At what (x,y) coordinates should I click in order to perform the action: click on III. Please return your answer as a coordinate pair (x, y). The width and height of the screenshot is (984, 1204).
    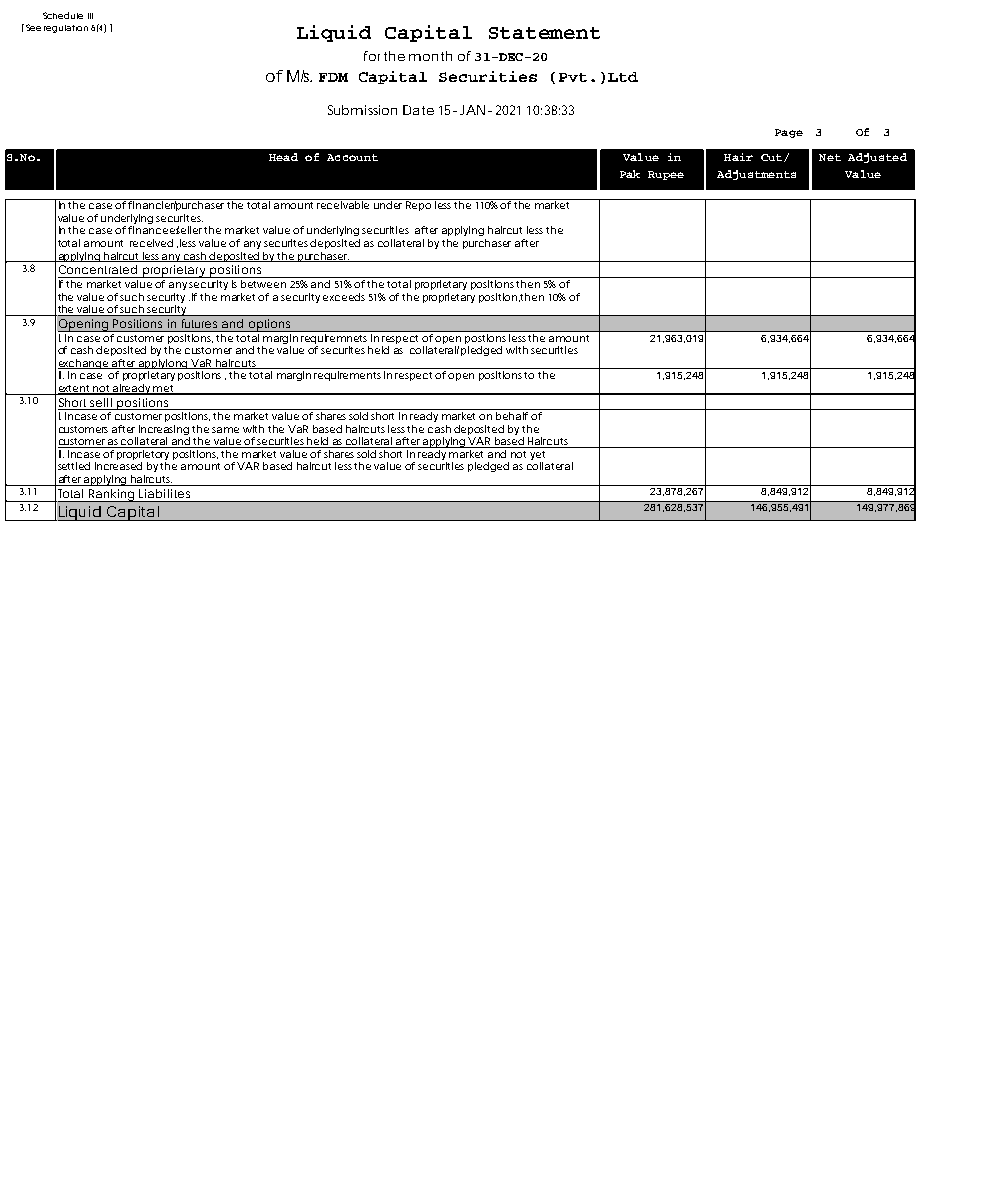
    Looking at the image, I should click on (90, 16).
